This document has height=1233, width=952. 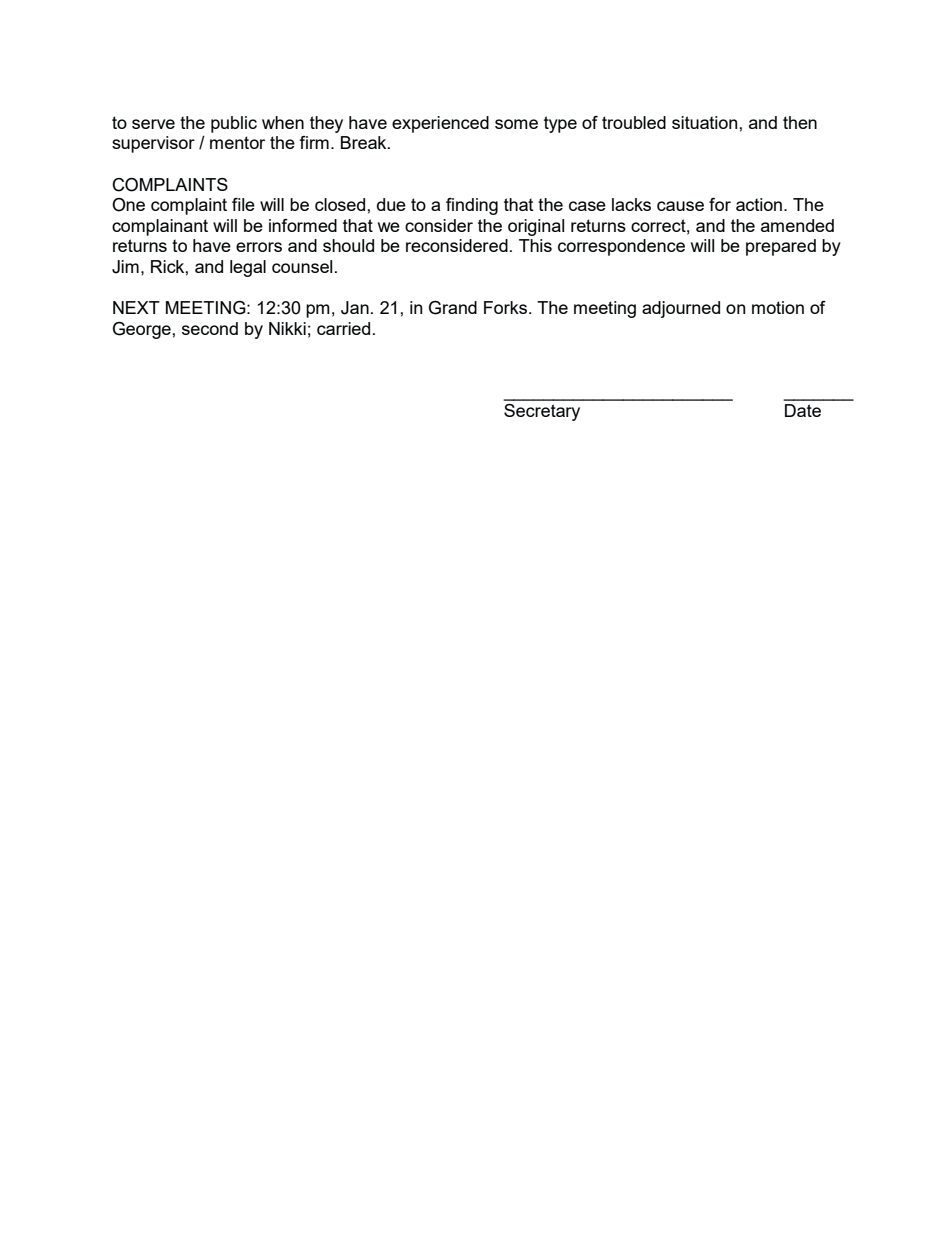 I want to click on motion, so click(x=778, y=307).
